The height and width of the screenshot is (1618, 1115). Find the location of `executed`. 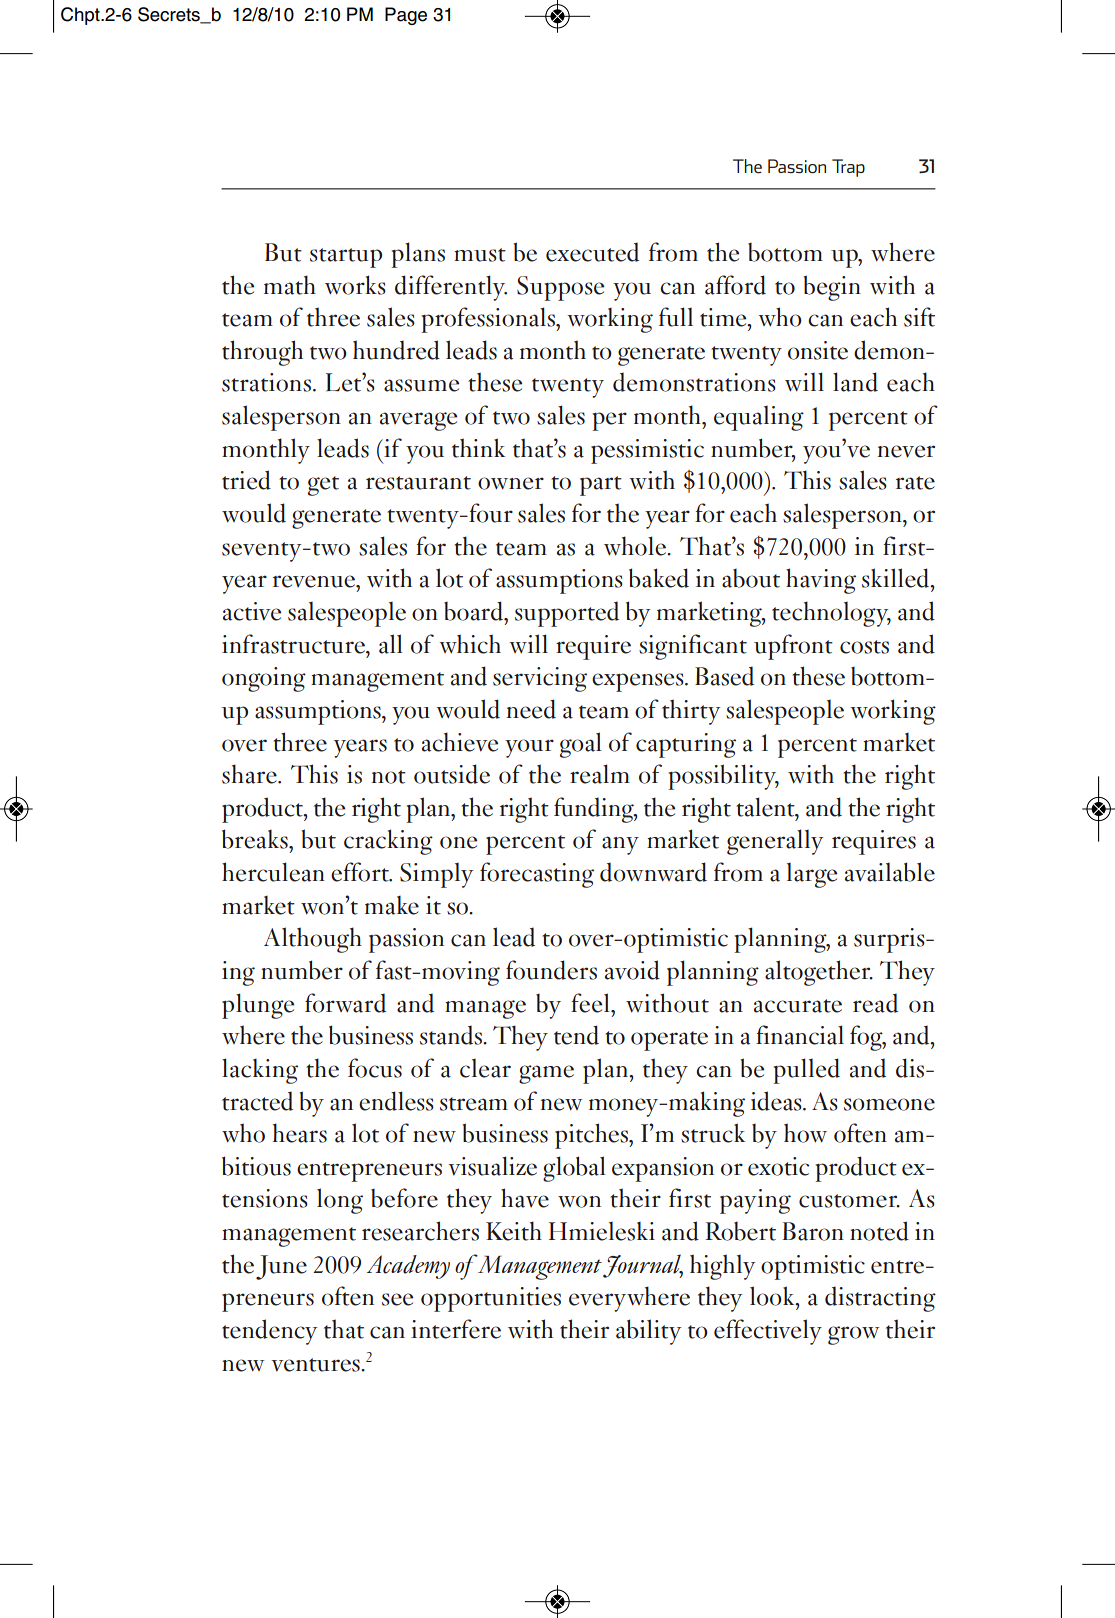

executed is located at coordinates (592, 252).
